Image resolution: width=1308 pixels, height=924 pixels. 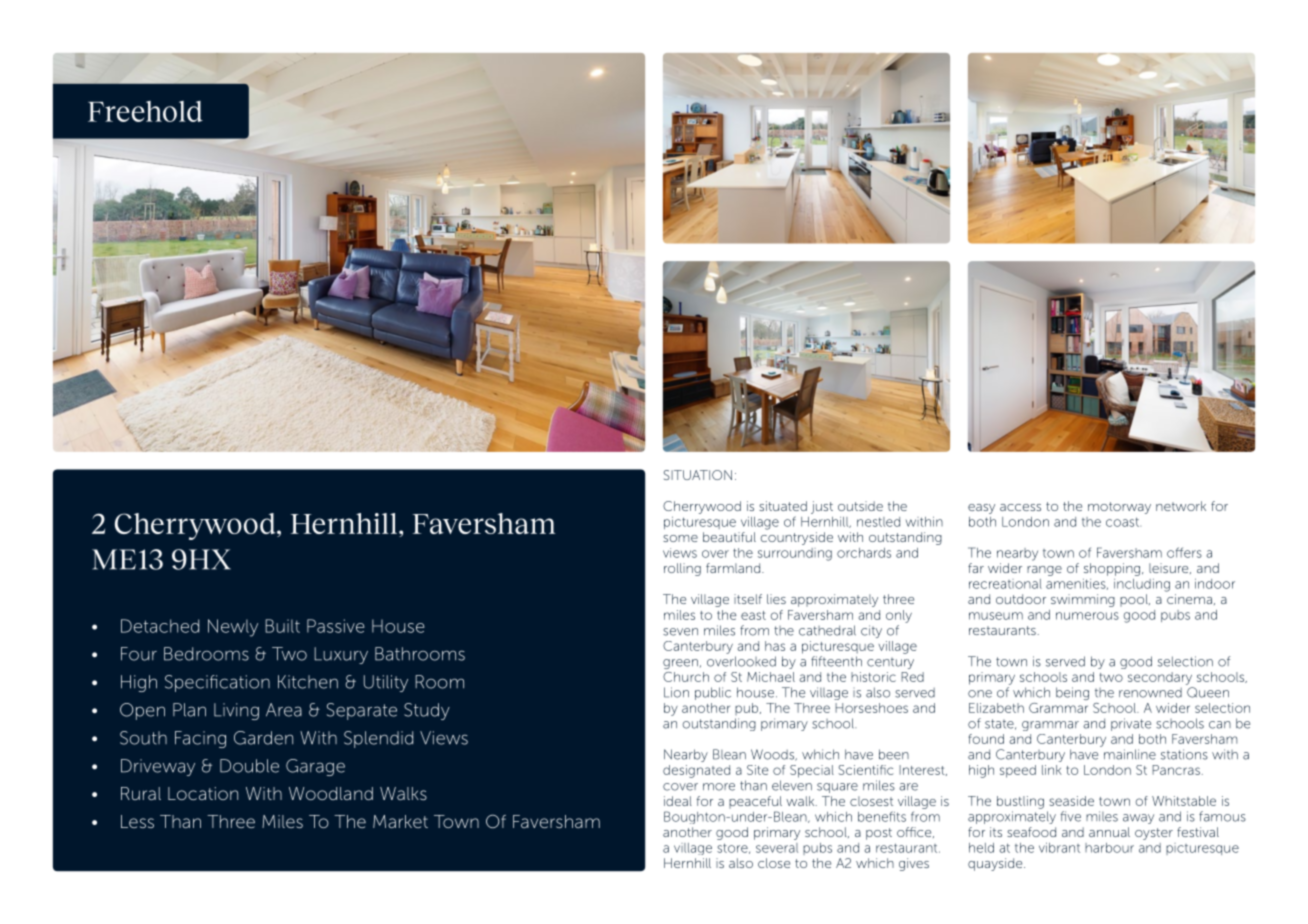 What do you see at coordinates (1119, 508) in the document?
I see `motorway` at bounding box center [1119, 508].
